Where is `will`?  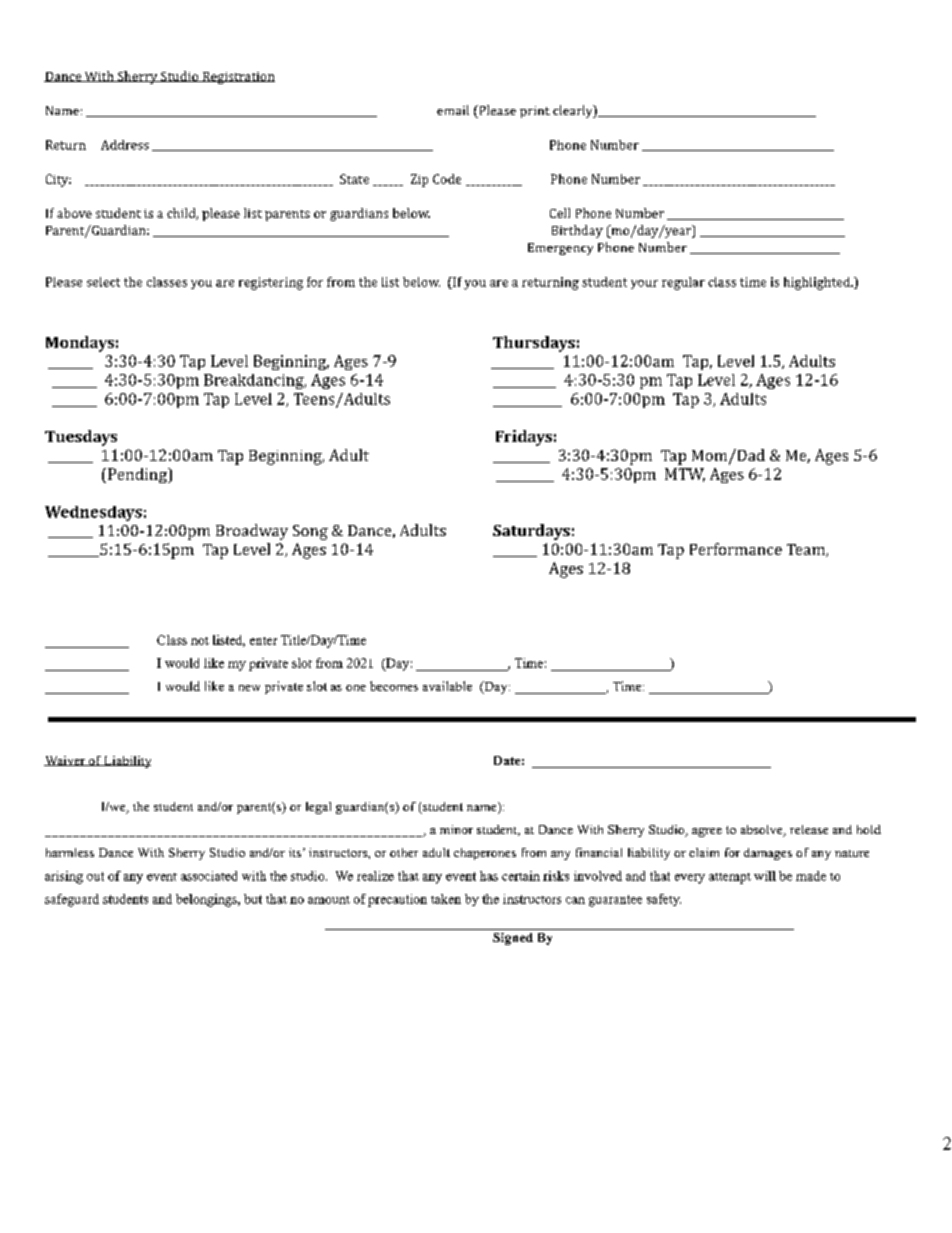
will is located at coordinates (765, 876).
